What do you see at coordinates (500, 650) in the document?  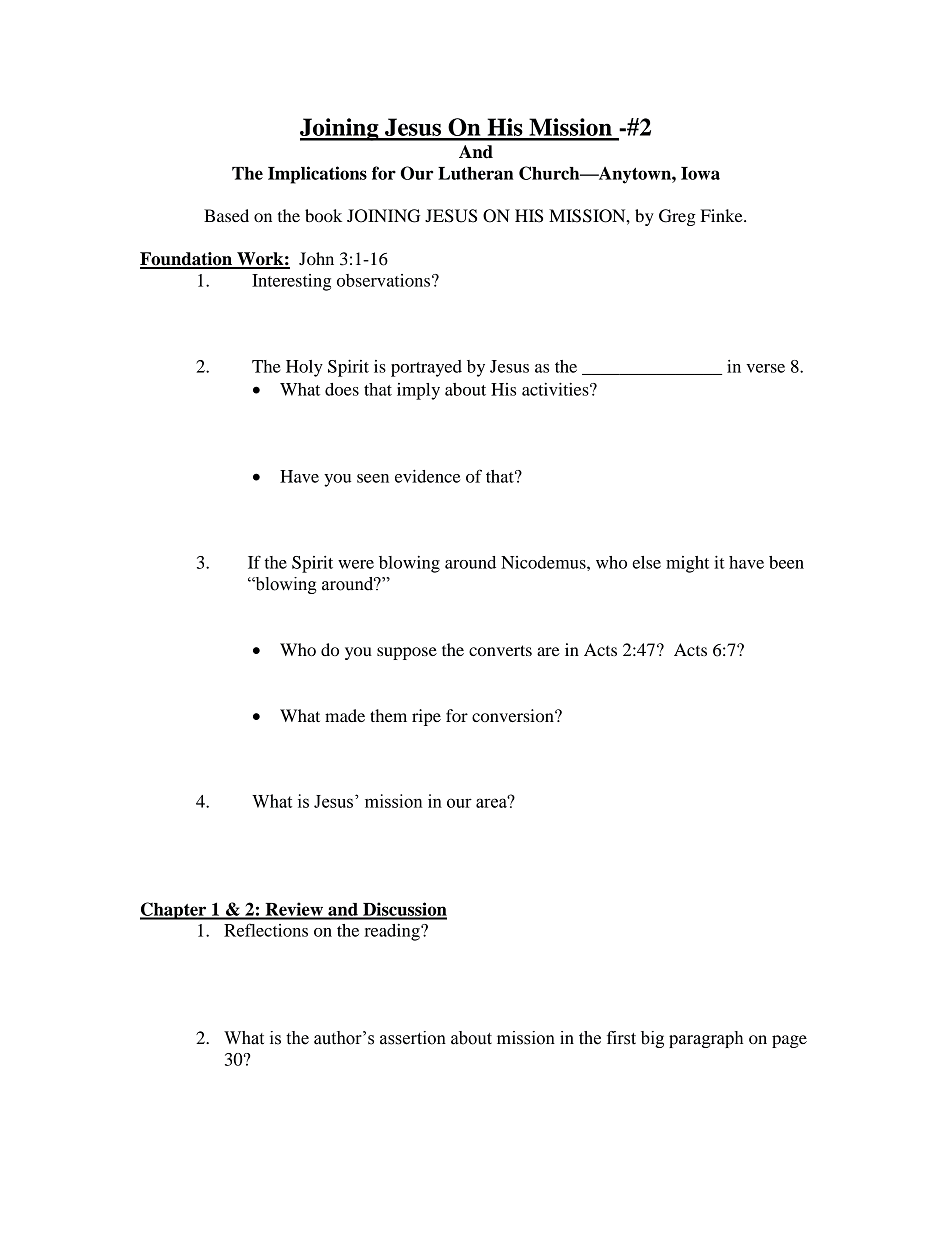 I see `converts` at bounding box center [500, 650].
